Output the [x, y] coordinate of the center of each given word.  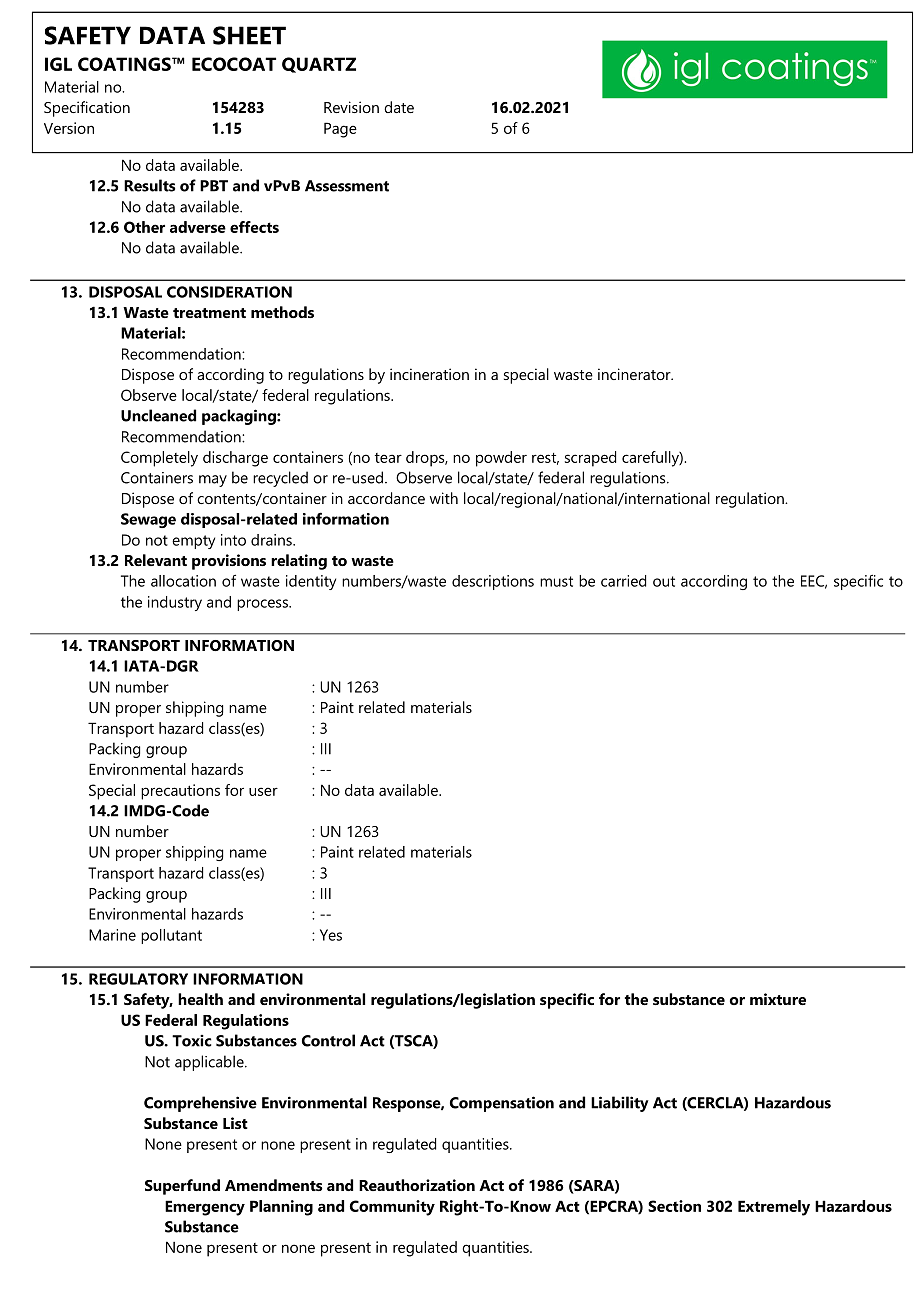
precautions [180, 792]
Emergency [205, 1208]
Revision [351, 107]
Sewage [148, 520]
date [399, 107]
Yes [331, 935]
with [444, 498]
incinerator [635, 374]
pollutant [171, 936]
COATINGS [125, 64]
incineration [429, 374]
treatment [209, 313]
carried [623, 581]
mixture [778, 999]
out [664, 581]
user [263, 791]
